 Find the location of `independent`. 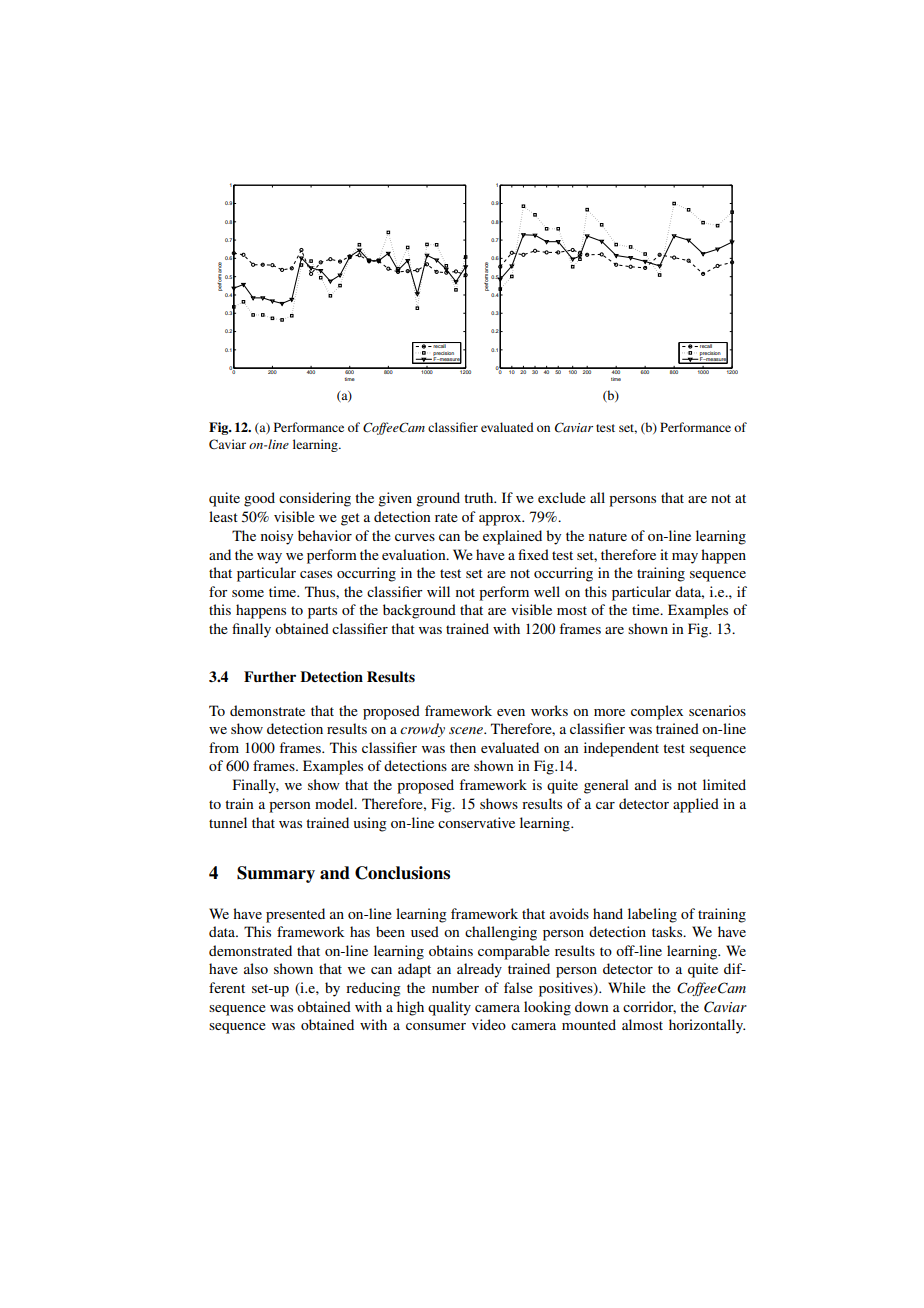

independent is located at coordinates (621, 749).
